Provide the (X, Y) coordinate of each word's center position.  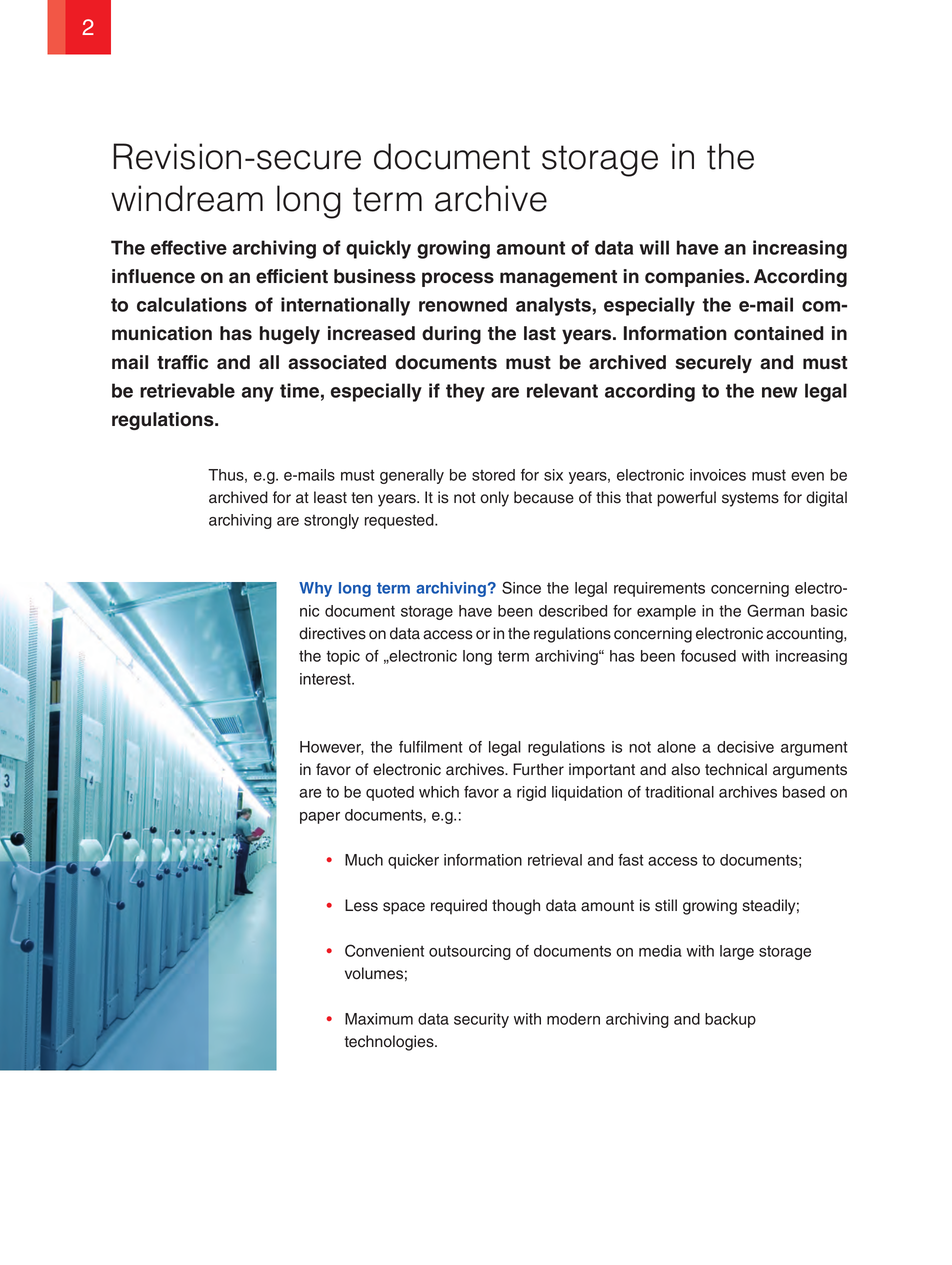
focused (708, 656)
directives (332, 633)
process (458, 279)
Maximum (379, 1019)
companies (696, 278)
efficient (292, 276)
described (573, 611)
